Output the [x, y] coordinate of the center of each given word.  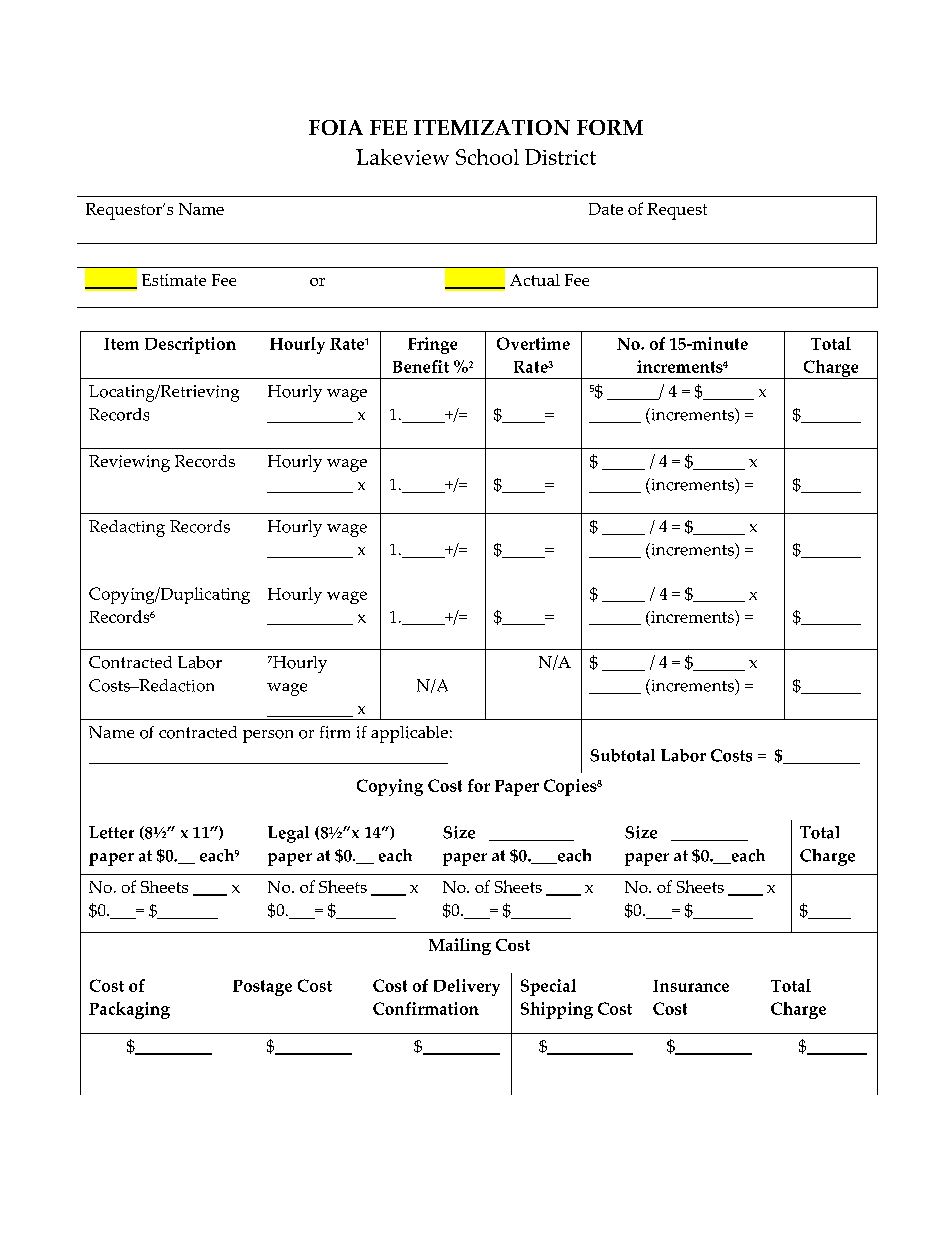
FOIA [336, 127]
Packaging [129, 1010]
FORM [610, 127]
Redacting [127, 528]
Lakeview [402, 157]
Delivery [467, 987]
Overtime [533, 343]
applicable [409, 734]
